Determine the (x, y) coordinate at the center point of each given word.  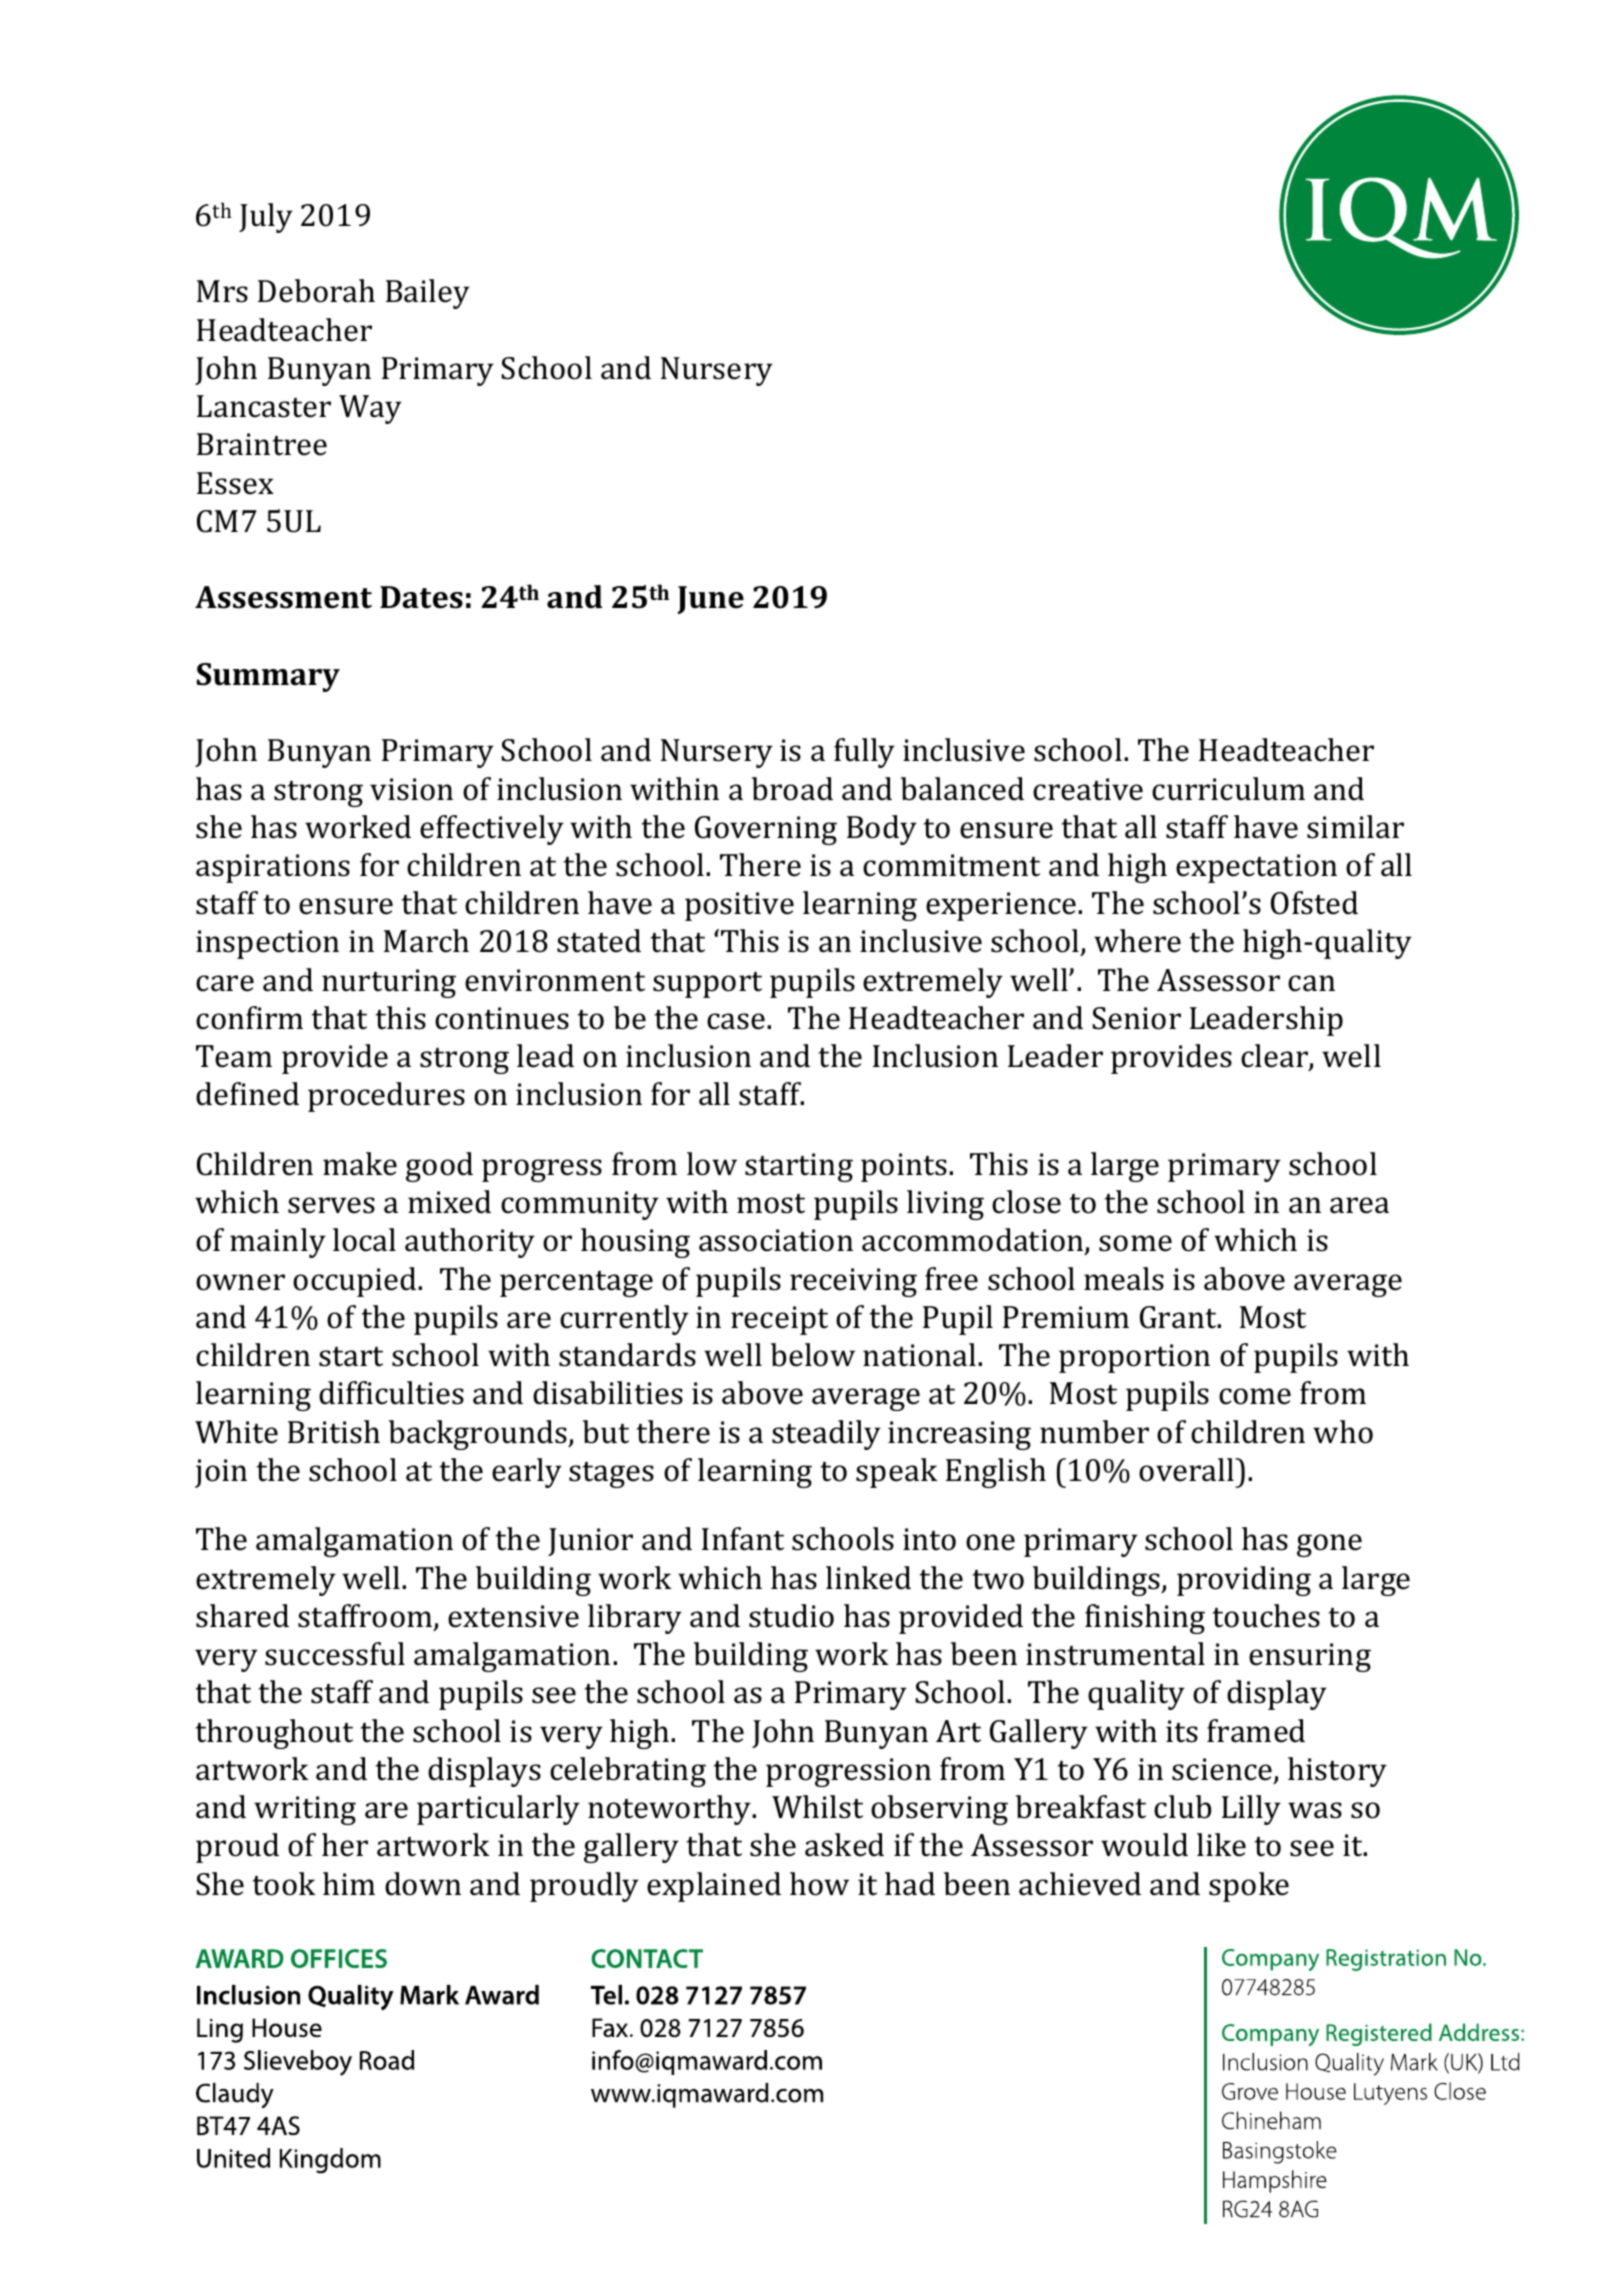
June (710, 600)
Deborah (316, 291)
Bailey (428, 294)
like (1221, 1845)
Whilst (817, 1807)
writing (305, 1810)
